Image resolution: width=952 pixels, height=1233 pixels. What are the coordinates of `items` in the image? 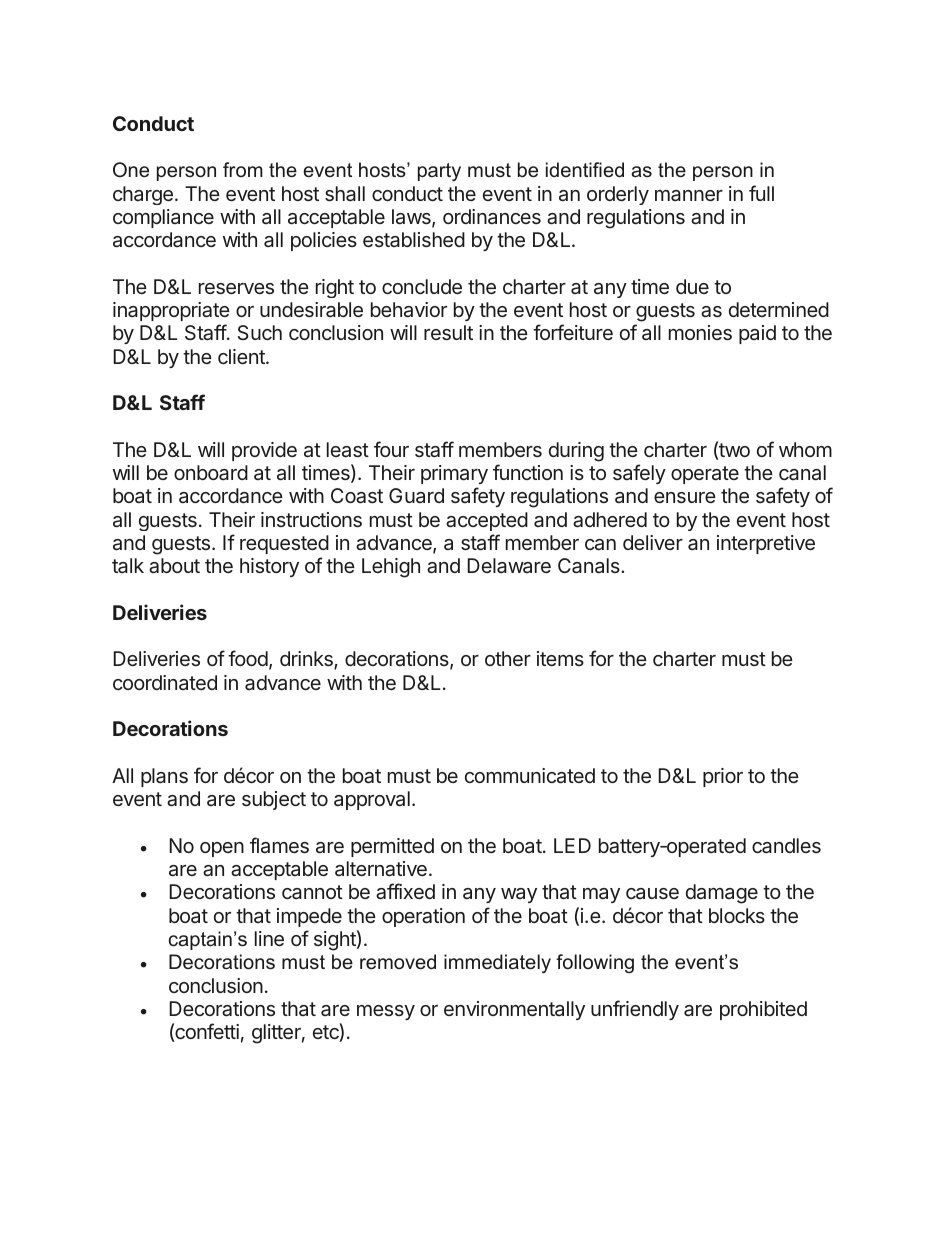 It's located at (560, 658).
